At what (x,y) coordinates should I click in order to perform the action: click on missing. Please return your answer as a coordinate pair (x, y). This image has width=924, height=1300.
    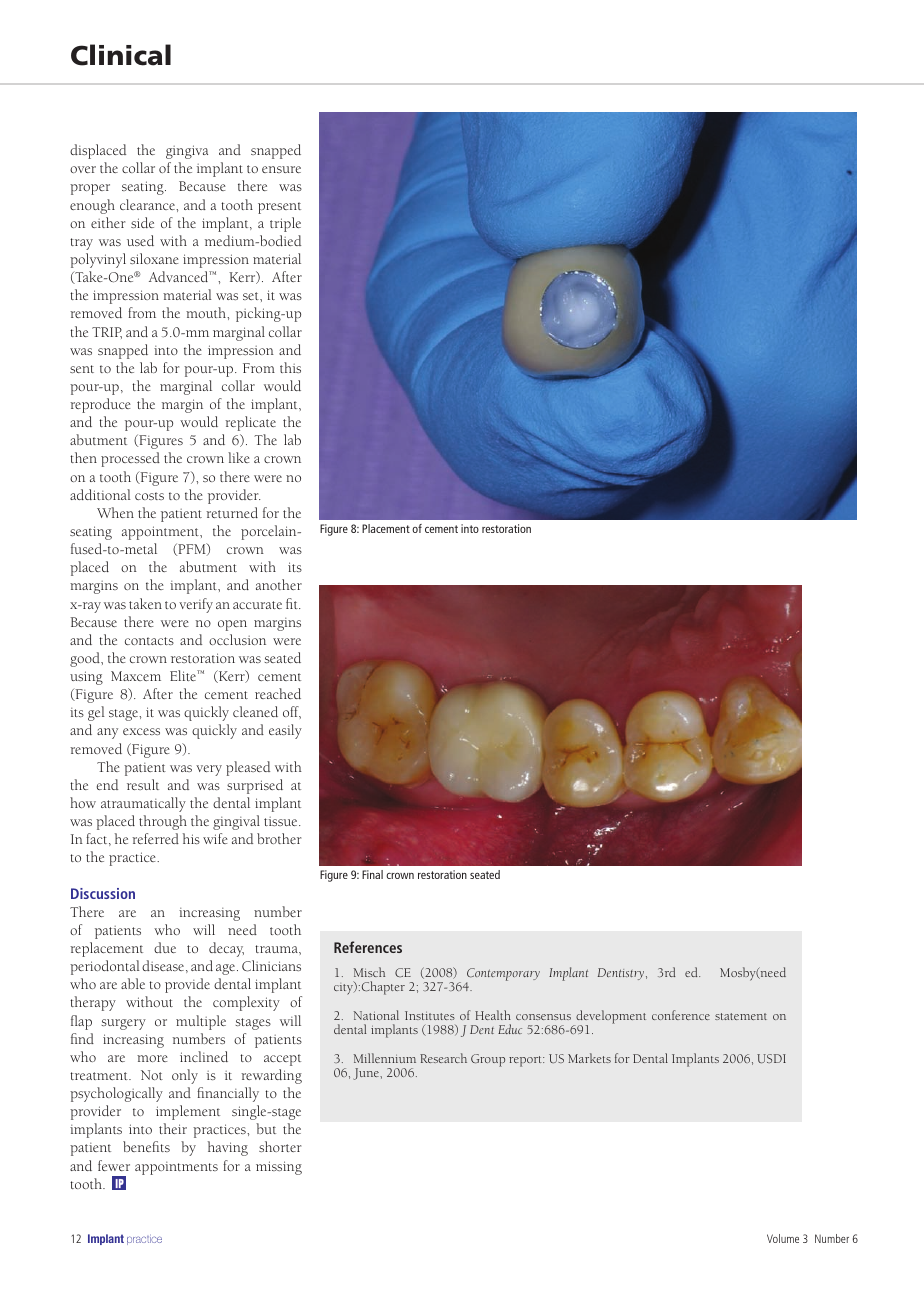
    Looking at the image, I should click on (279, 1168).
